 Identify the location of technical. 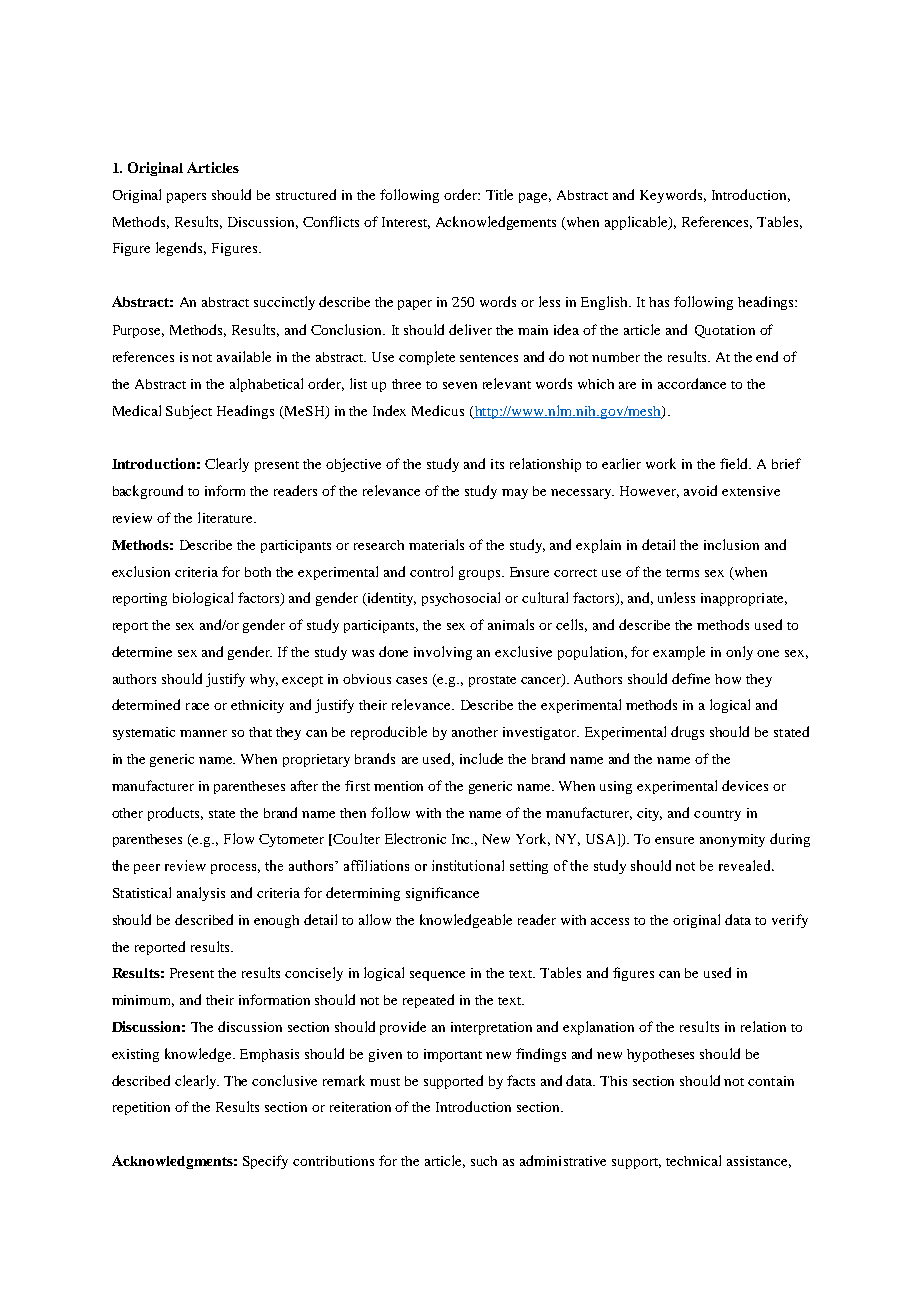
(693, 1160).
